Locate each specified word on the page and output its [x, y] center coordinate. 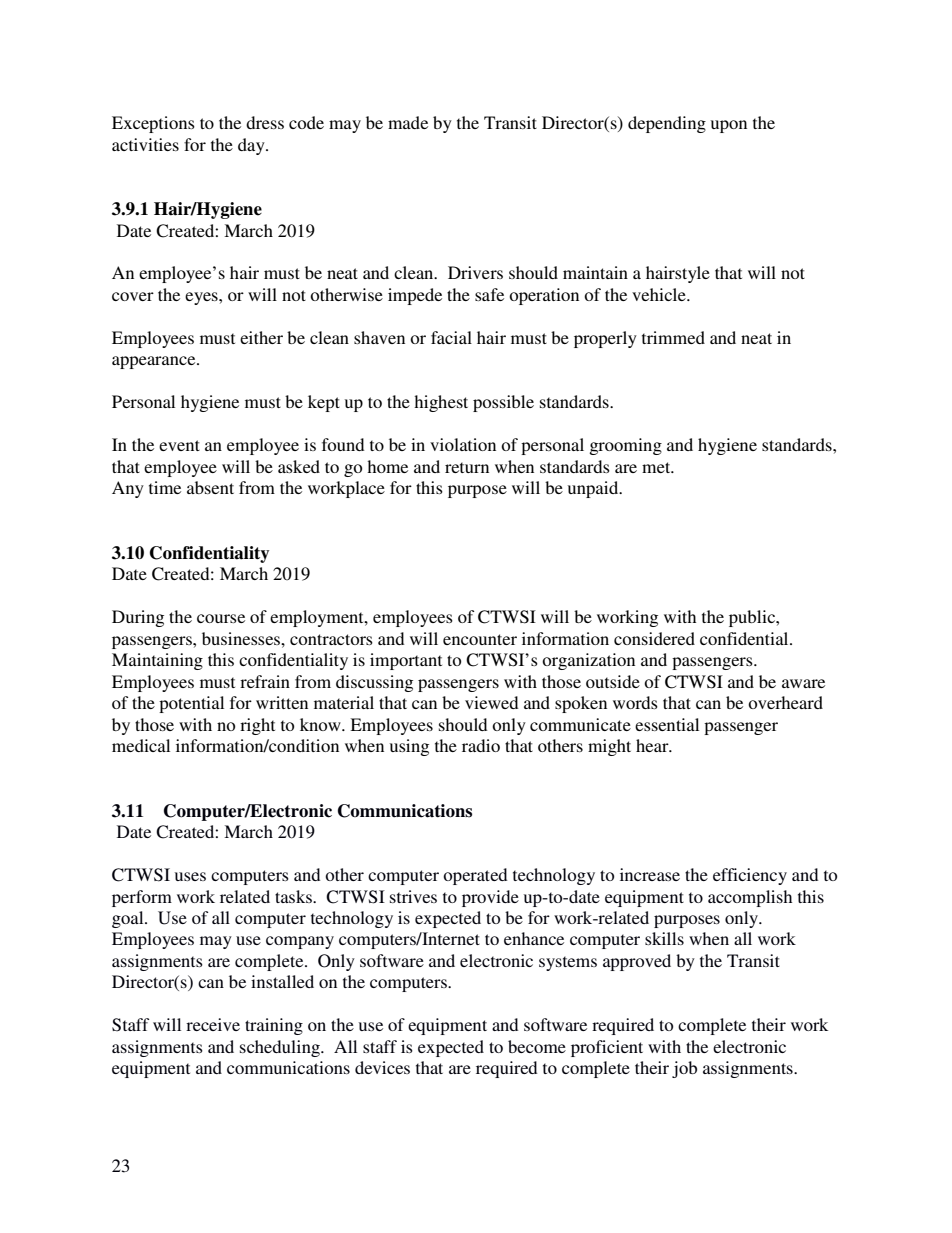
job [684, 1069]
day [252, 146]
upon [729, 126]
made [408, 122]
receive [213, 1024]
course [221, 618]
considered [654, 638]
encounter [480, 639]
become [537, 1046]
